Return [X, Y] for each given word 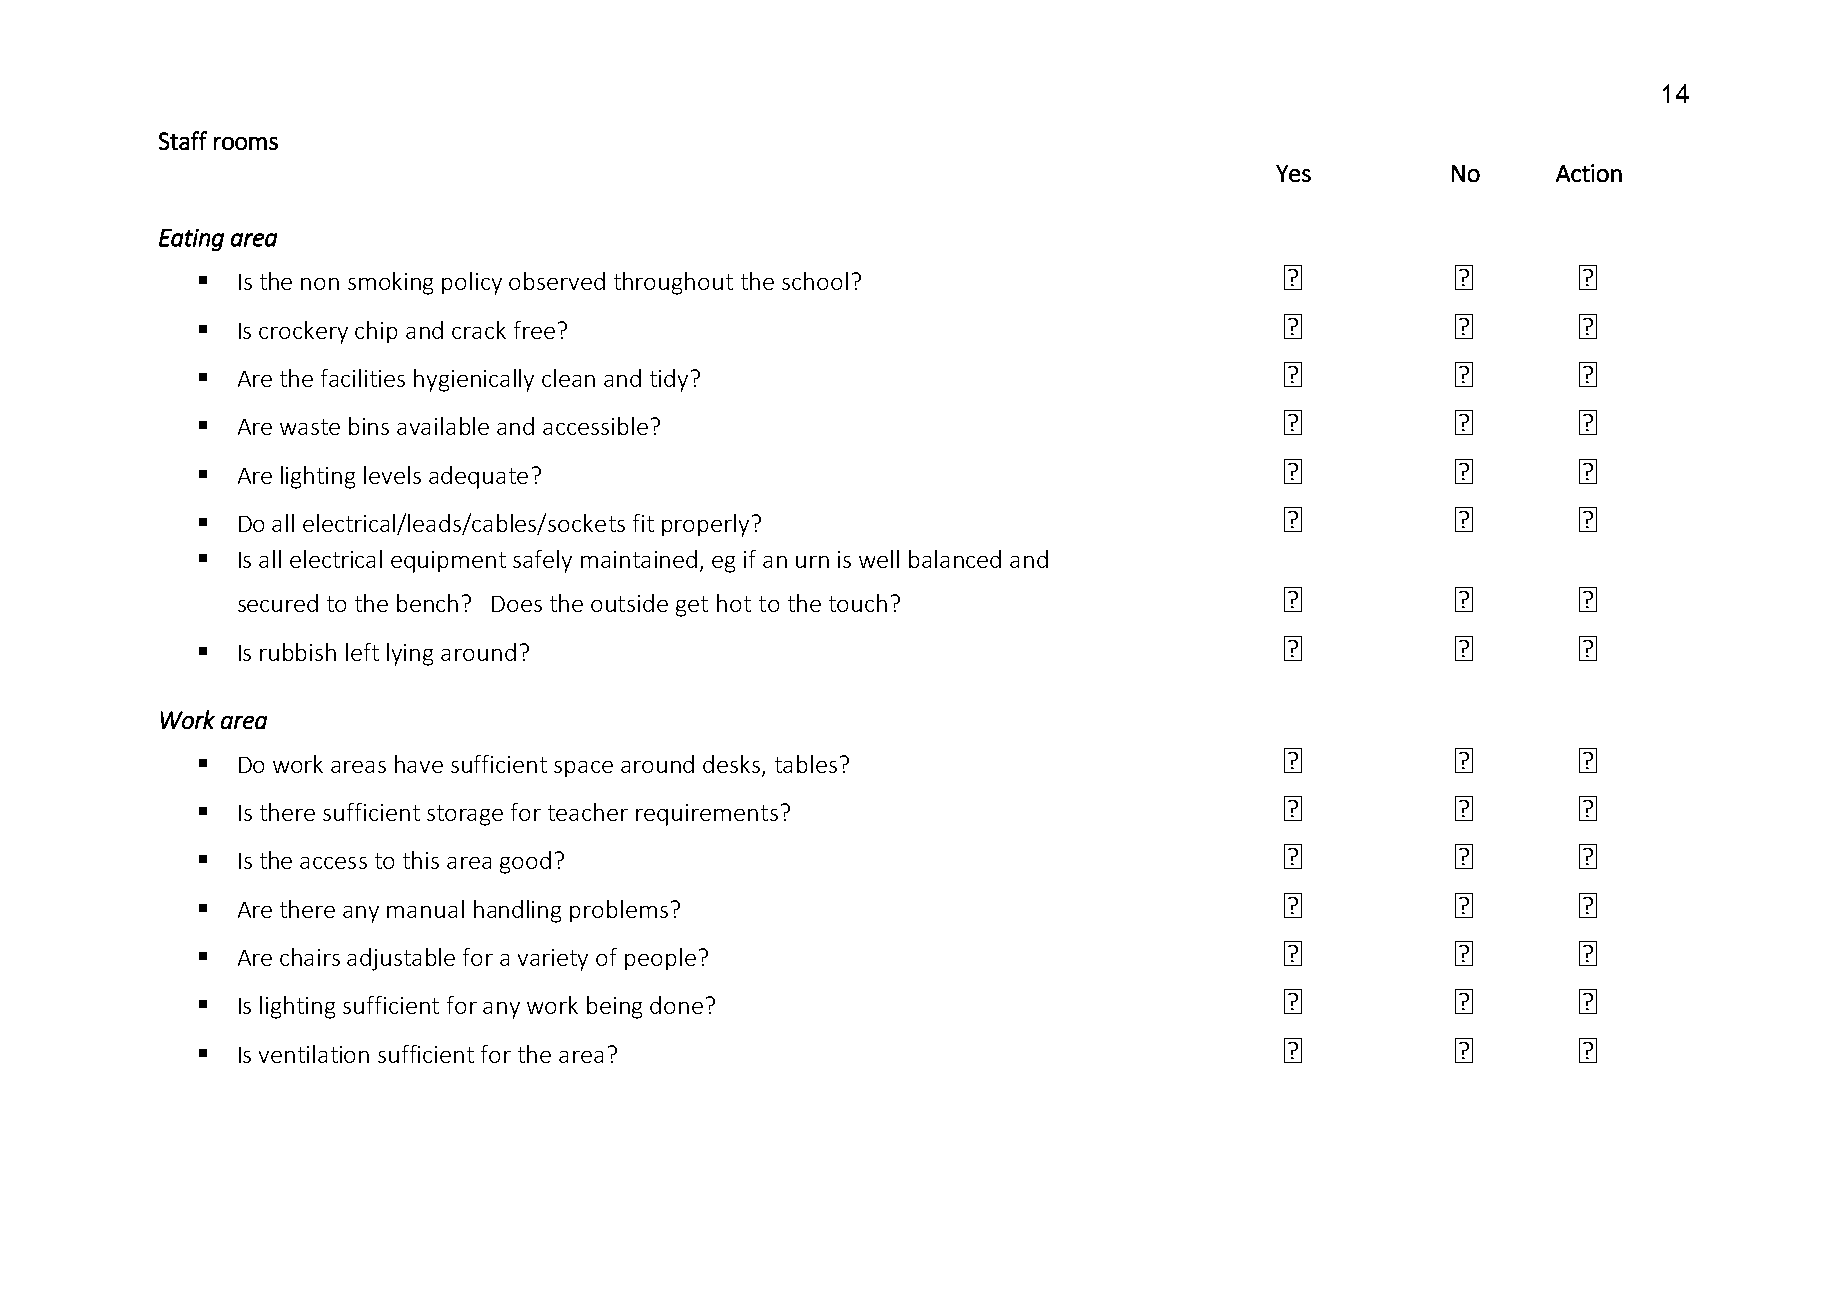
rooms [246, 143]
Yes [1293, 173]
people [660, 959]
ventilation [314, 1054]
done [676, 1005]
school [815, 281]
